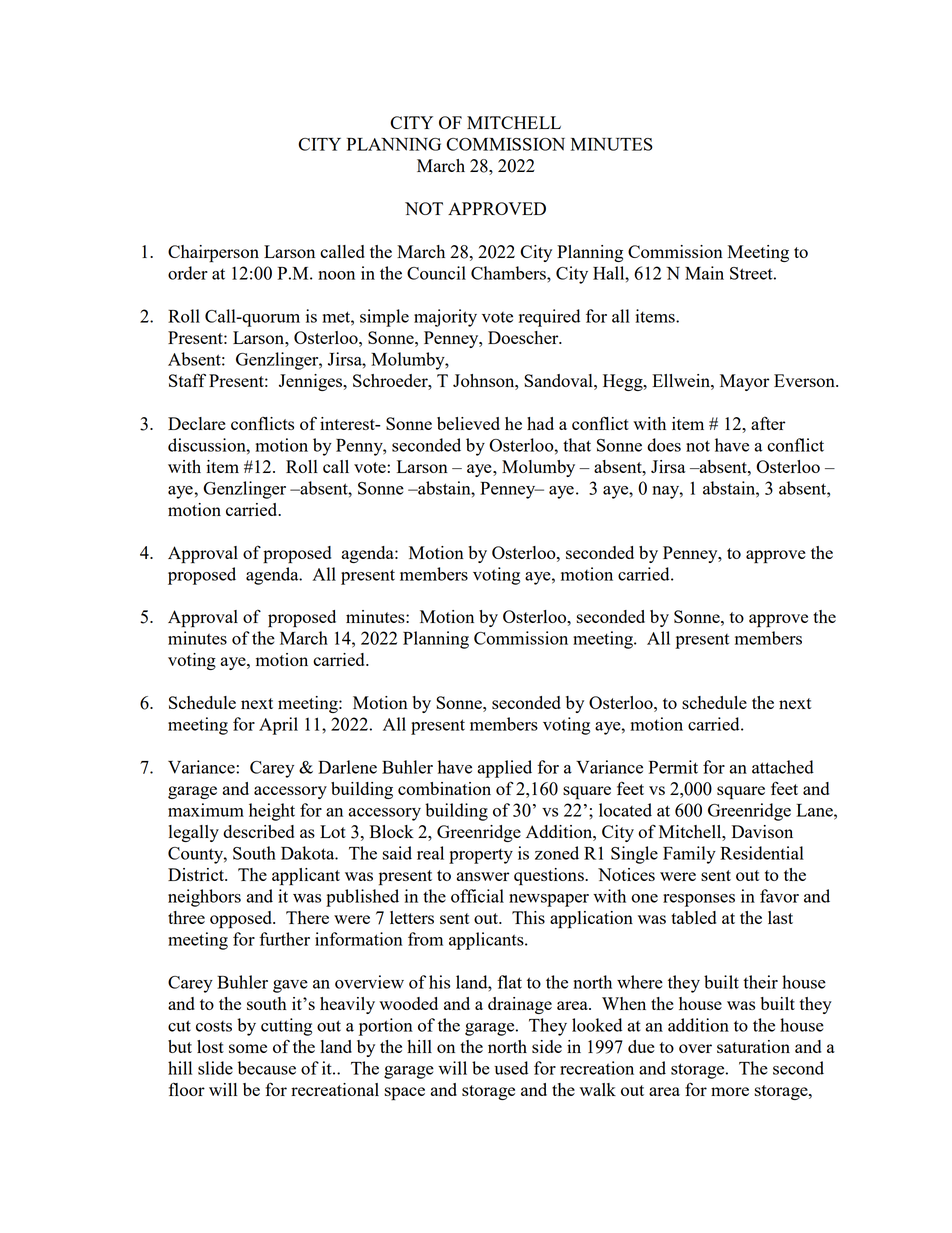 Image resolution: width=952 pixels, height=1233 pixels. I want to click on attached, so click(783, 767).
